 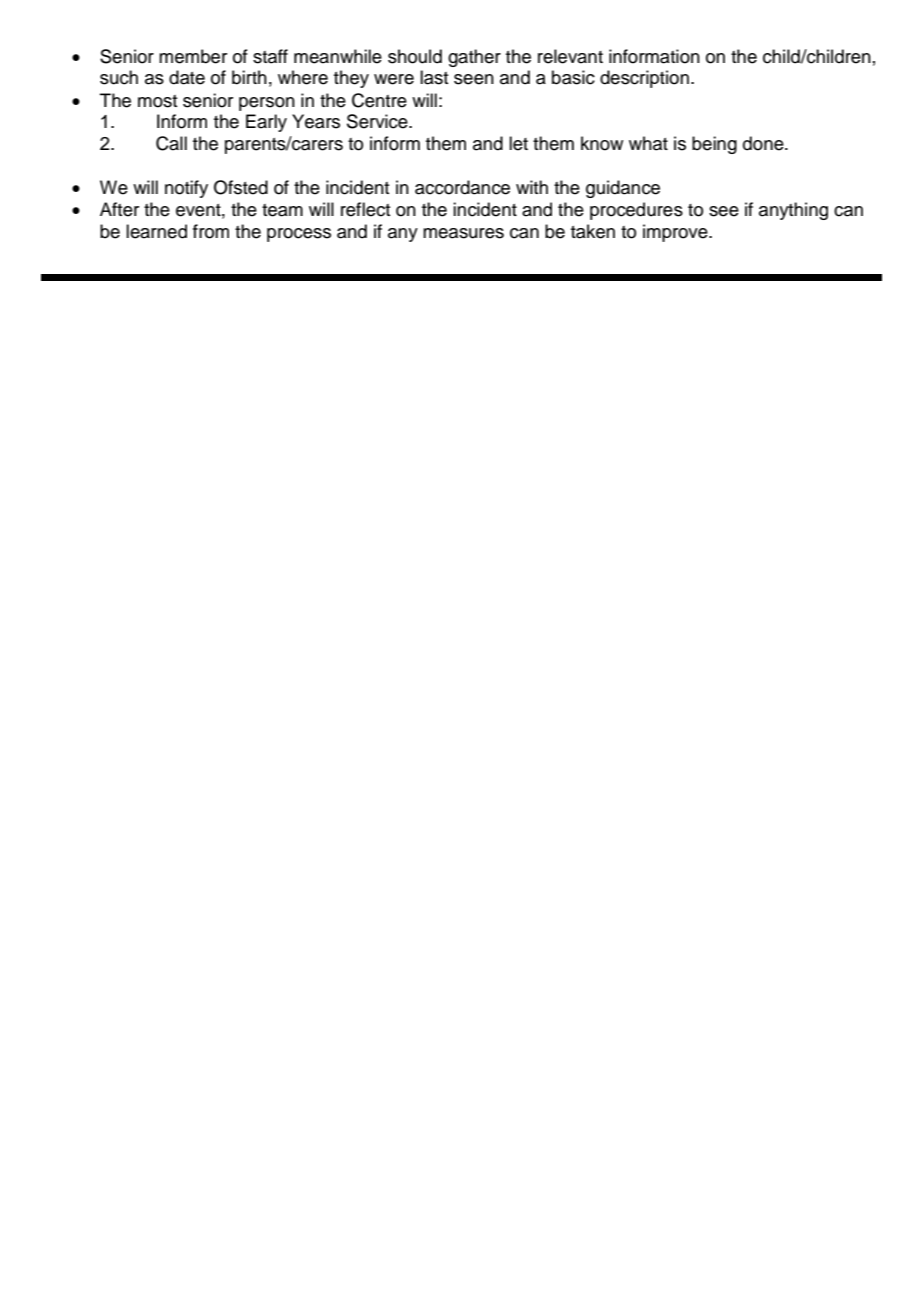 What do you see at coordinates (573, 77) in the document?
I see `basic` at bounding box center [573, 77].
